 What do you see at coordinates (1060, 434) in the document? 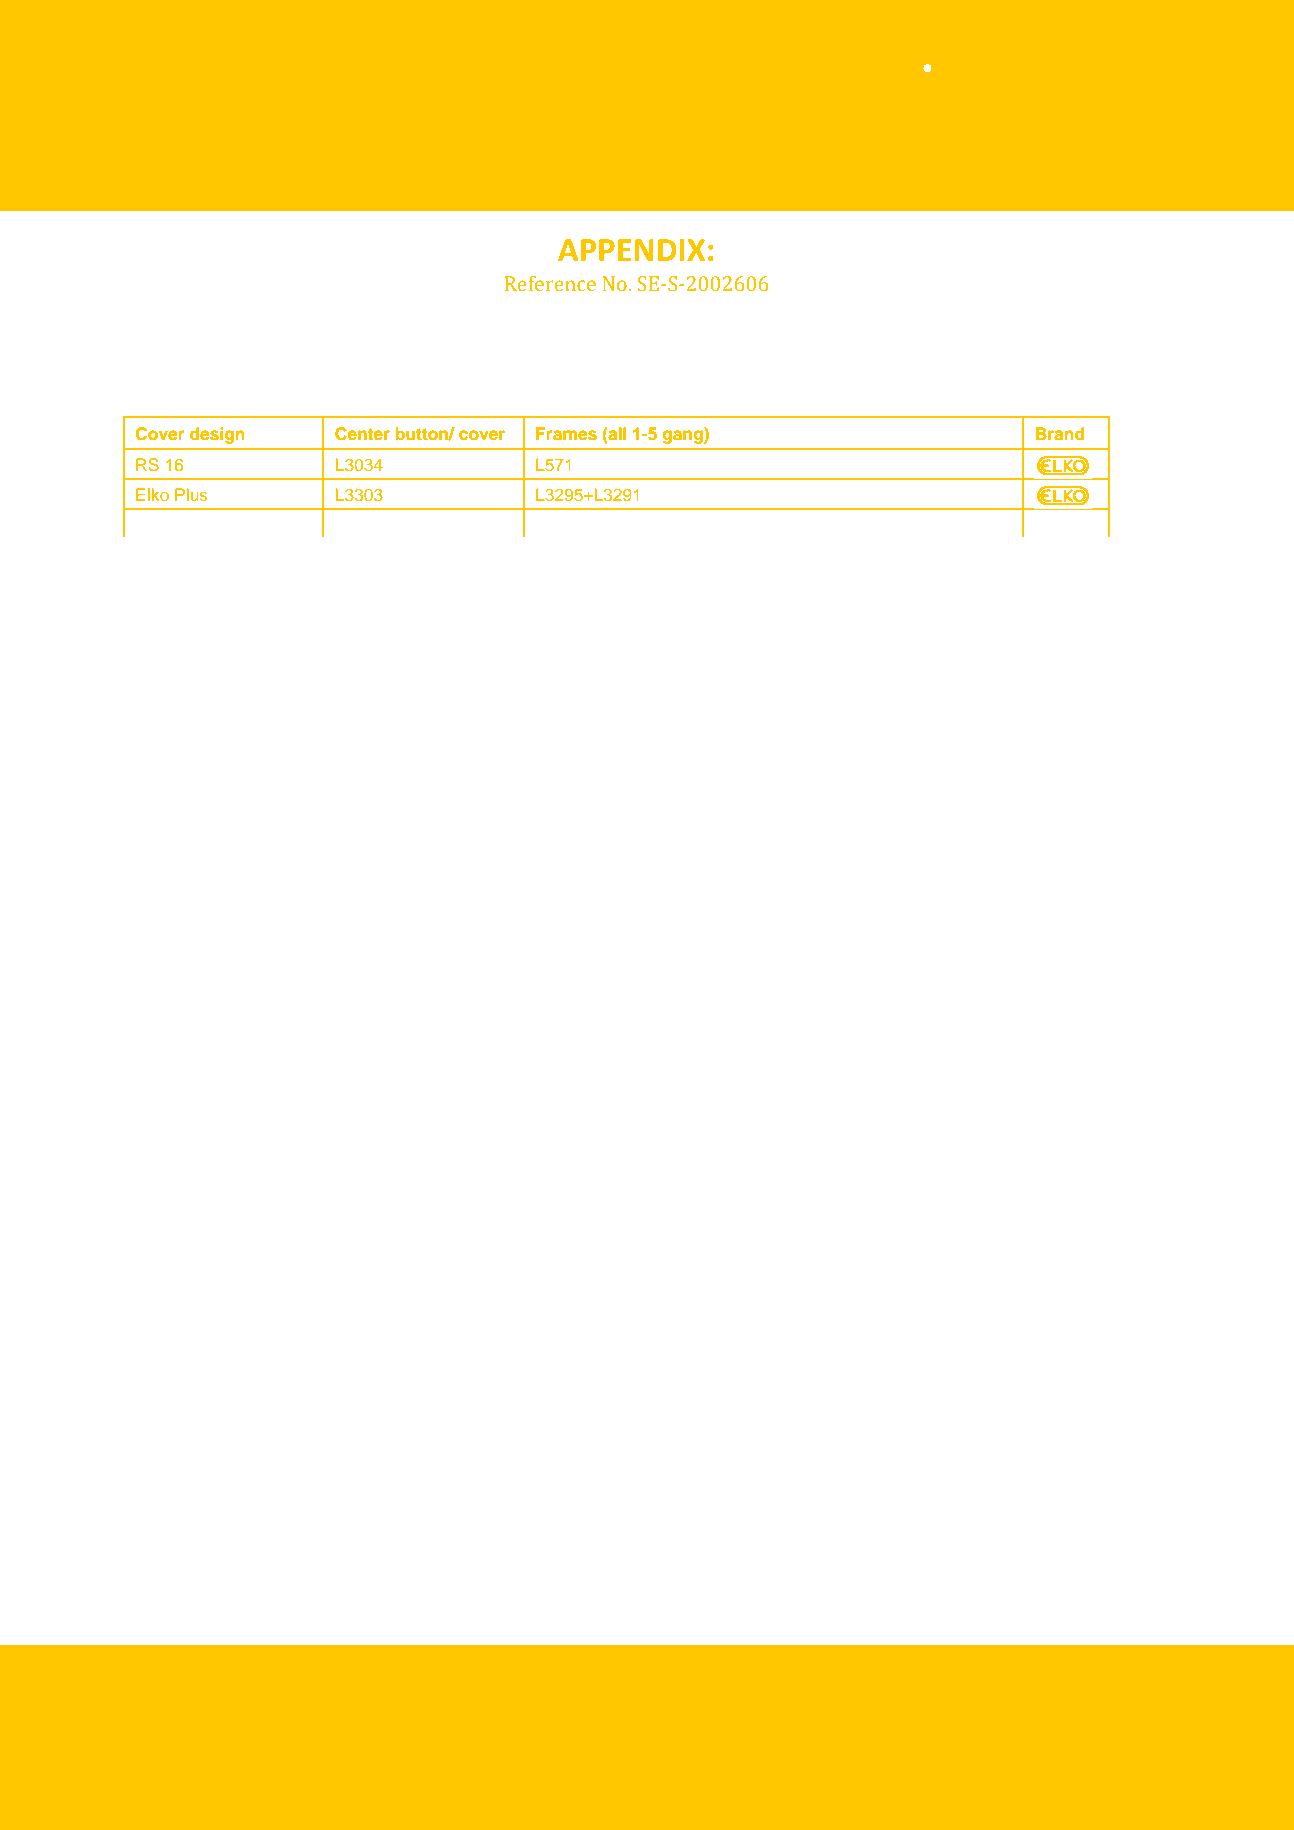
I see `Brand` at bounding box center [1060, 434].
